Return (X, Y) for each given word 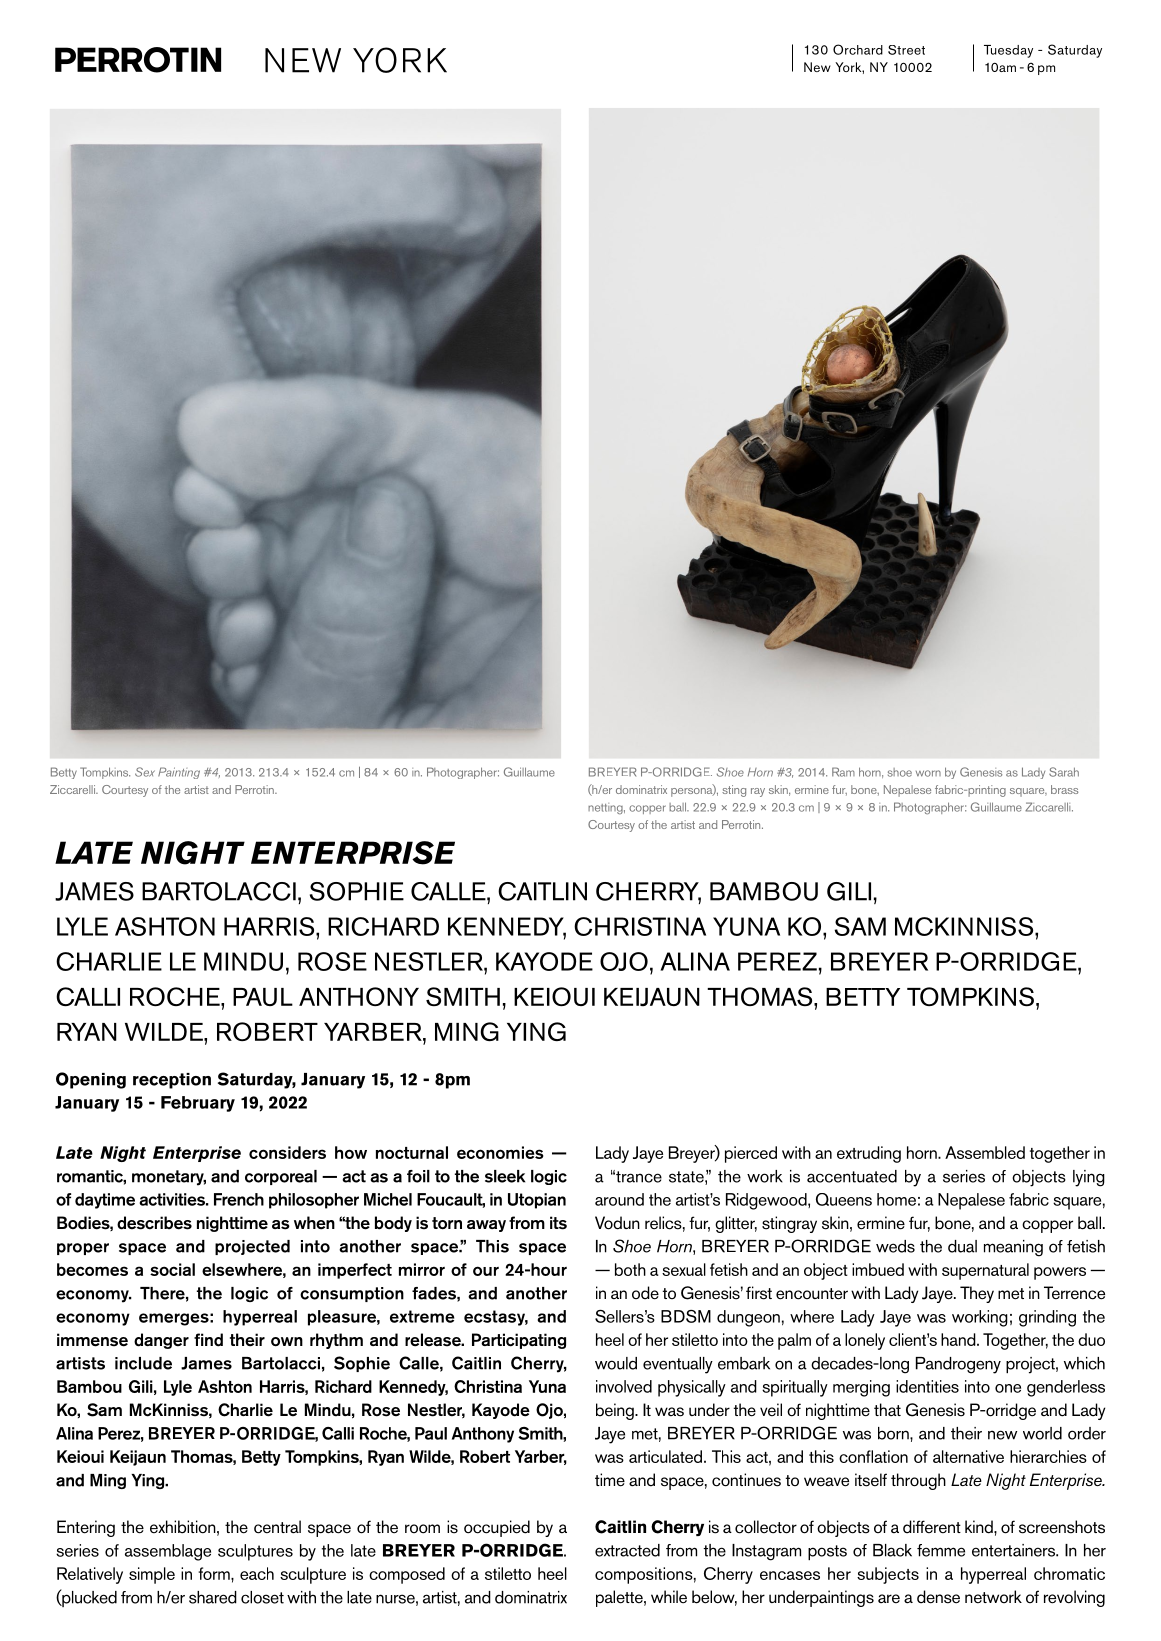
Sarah (1064, 772)
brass (1064, 789)
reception (172, 1081)
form (215, 1573)
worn (928, 773)
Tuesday (1008, 51)
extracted (627, 1550)
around (619, 1199)
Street (906, 50)
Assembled (985, 1152)
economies (500, 1152)
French (239, 1199)
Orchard (858, 49)
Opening (91, 1080)
